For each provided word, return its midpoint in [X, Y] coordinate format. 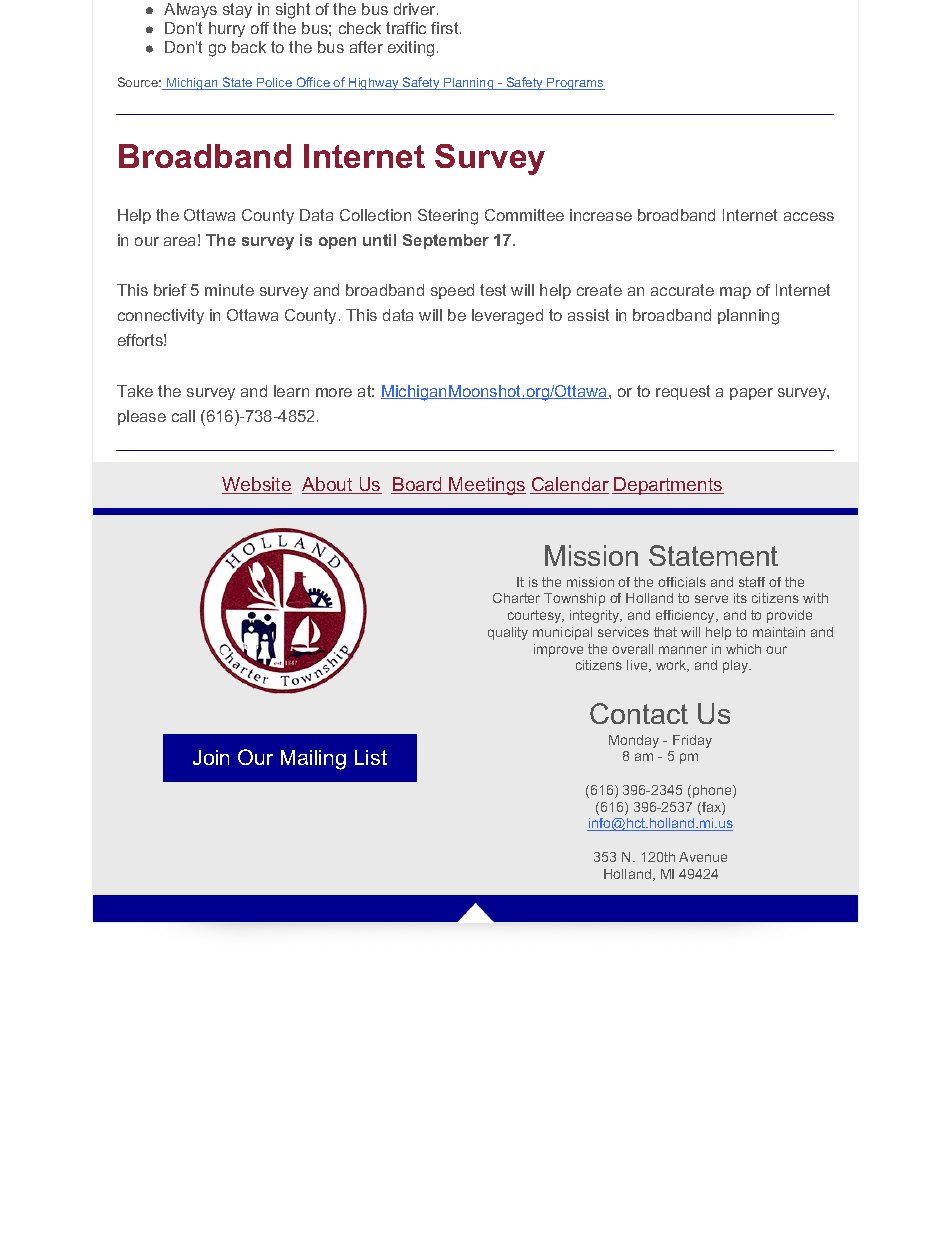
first [446, 28]
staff [752, 582]
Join [211, 757]
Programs [575, 84]
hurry [227, 29]
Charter [516, 598]
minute [229, 290]
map [735, 293]
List [371, 757]
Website [257, 485]
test [493, 290]
